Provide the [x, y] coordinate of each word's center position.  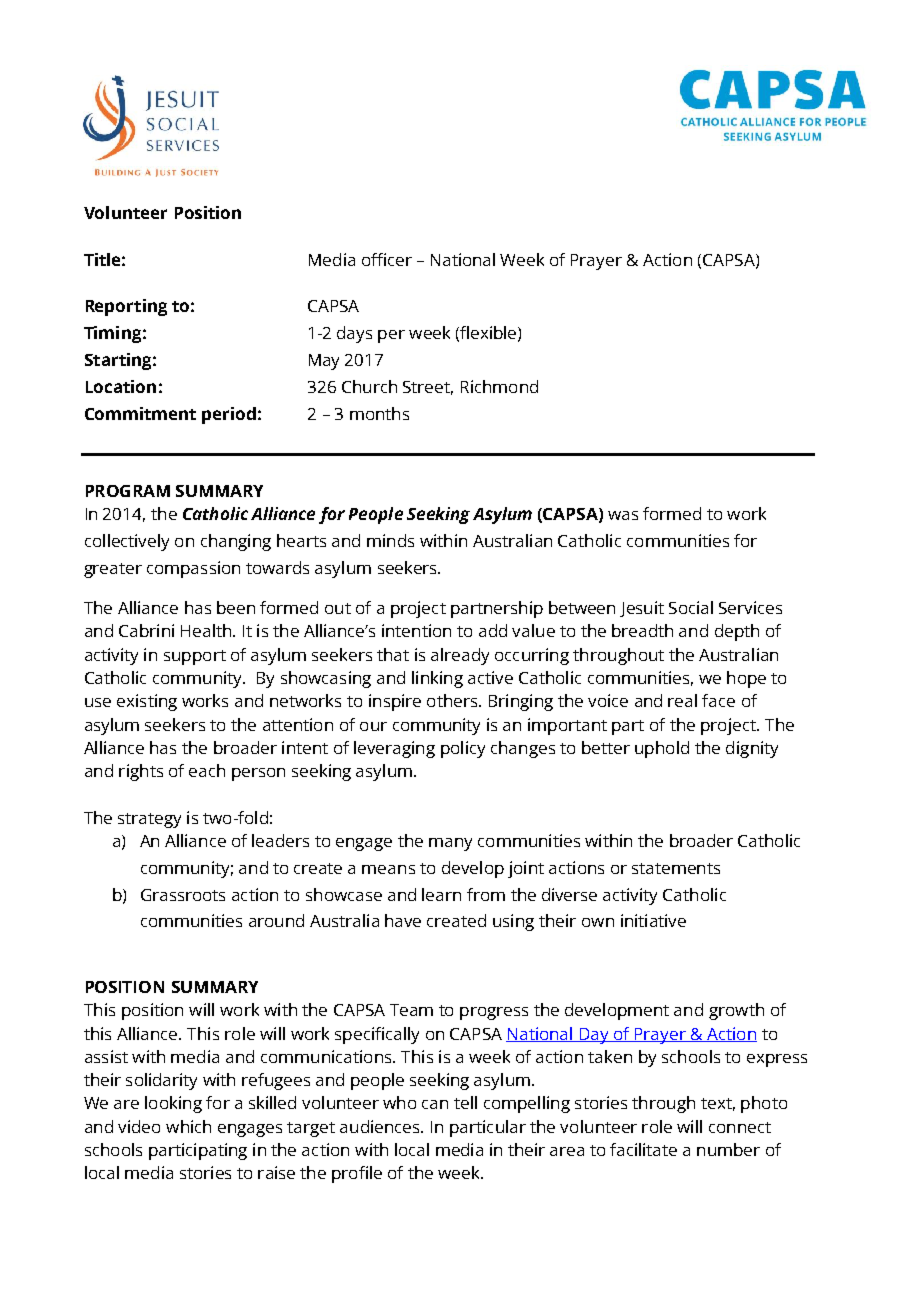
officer [387, 259]
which [188, 1126]
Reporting [126, 307]
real [682, 700]
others [453, 700]
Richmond [499, 386]
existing [147, 702]
